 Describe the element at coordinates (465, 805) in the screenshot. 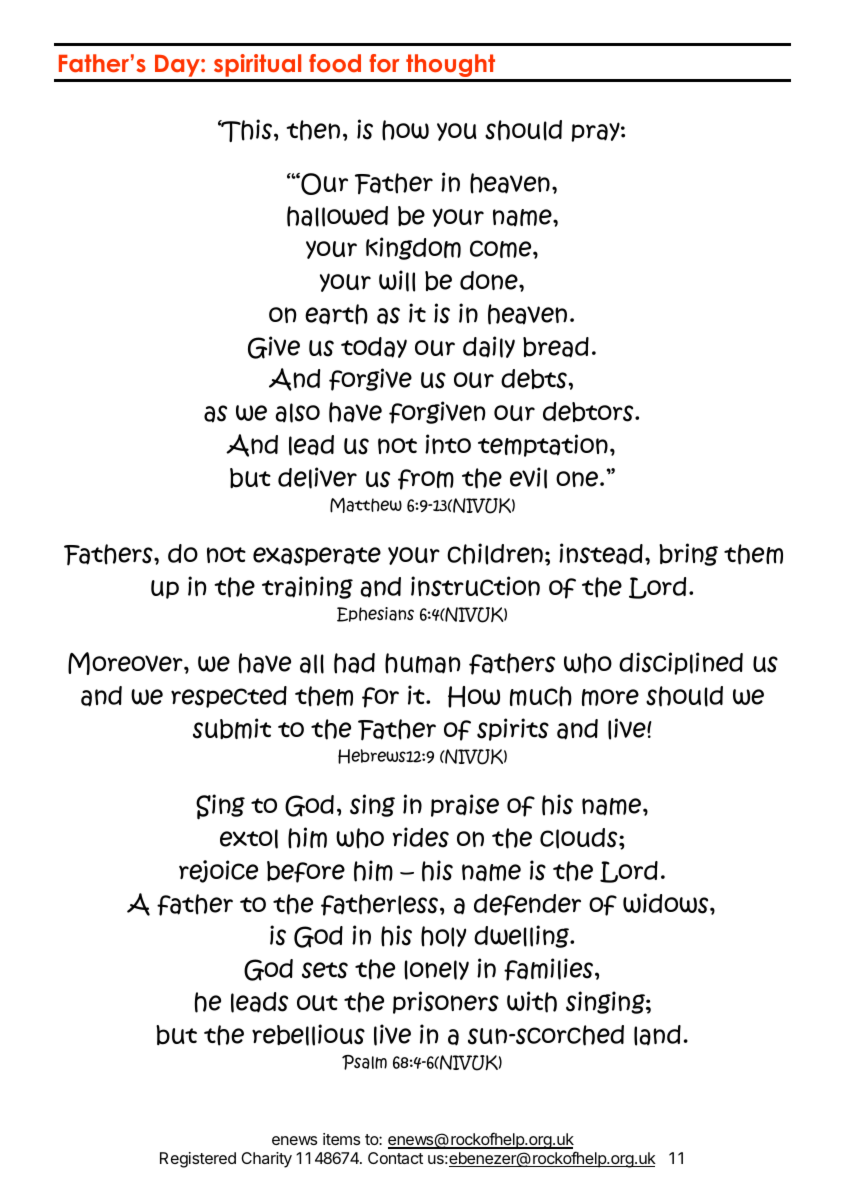

I see `praise` at that location.
